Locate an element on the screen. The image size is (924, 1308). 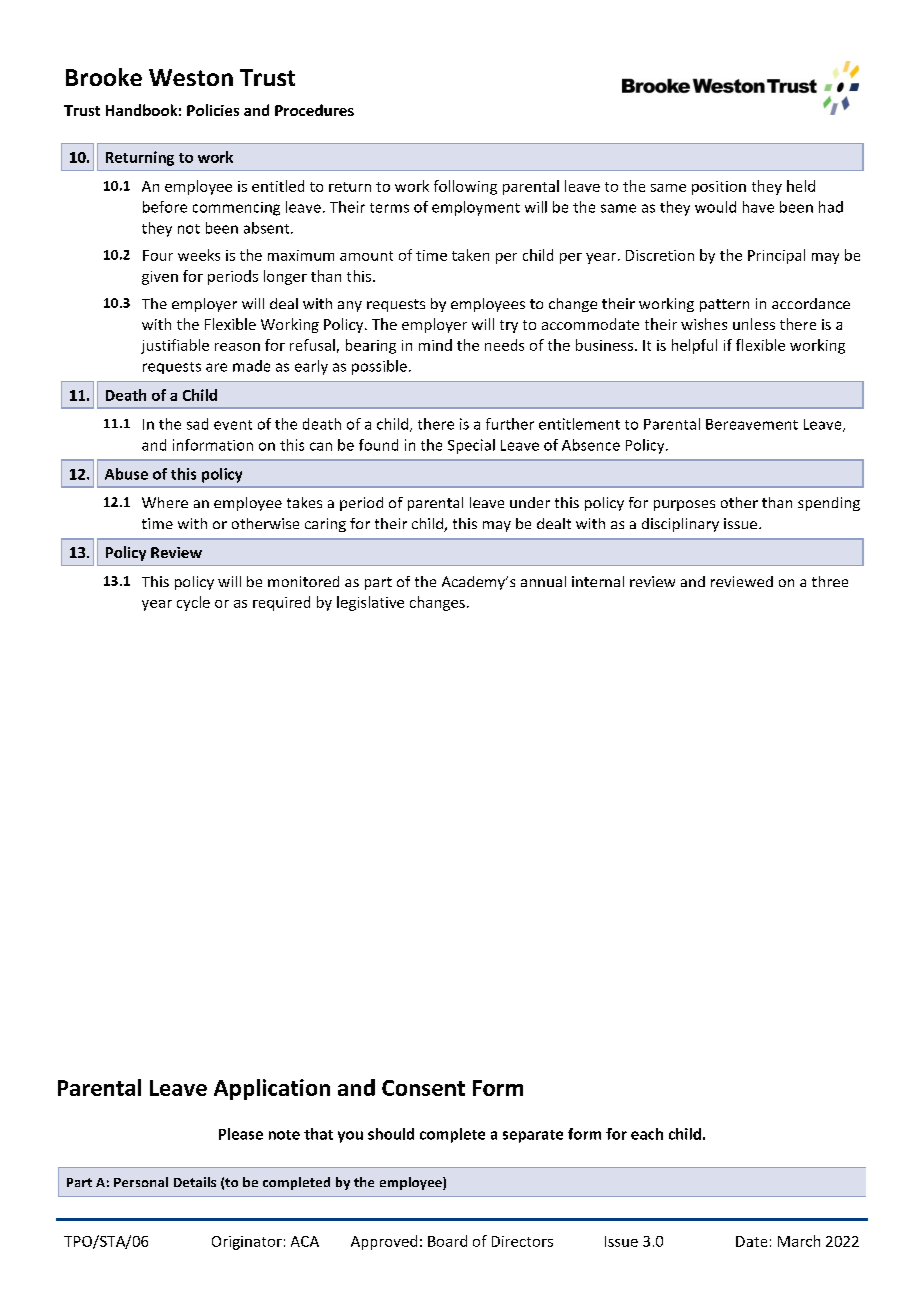
cycle is located at coordinates (193, 603).
